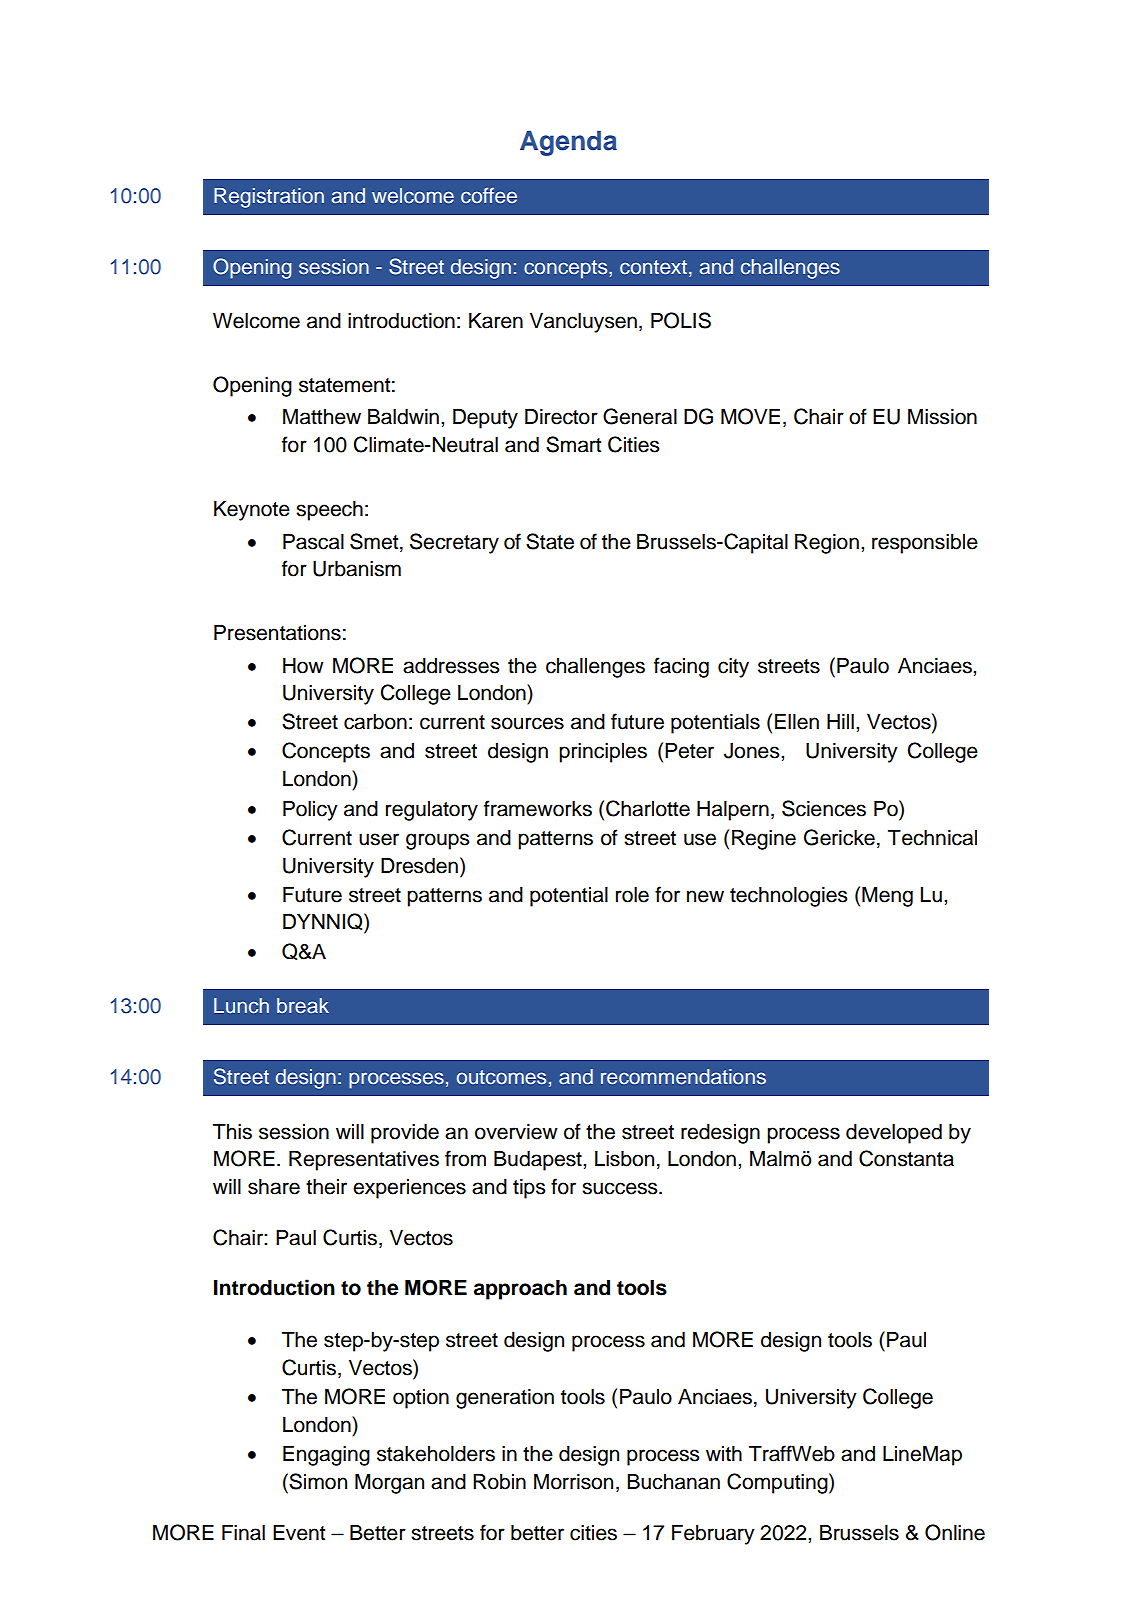 This image has width=1137, height=1607. Describe the element at coordinates (317, 1481) in the image. I see `Simon` at that location.
